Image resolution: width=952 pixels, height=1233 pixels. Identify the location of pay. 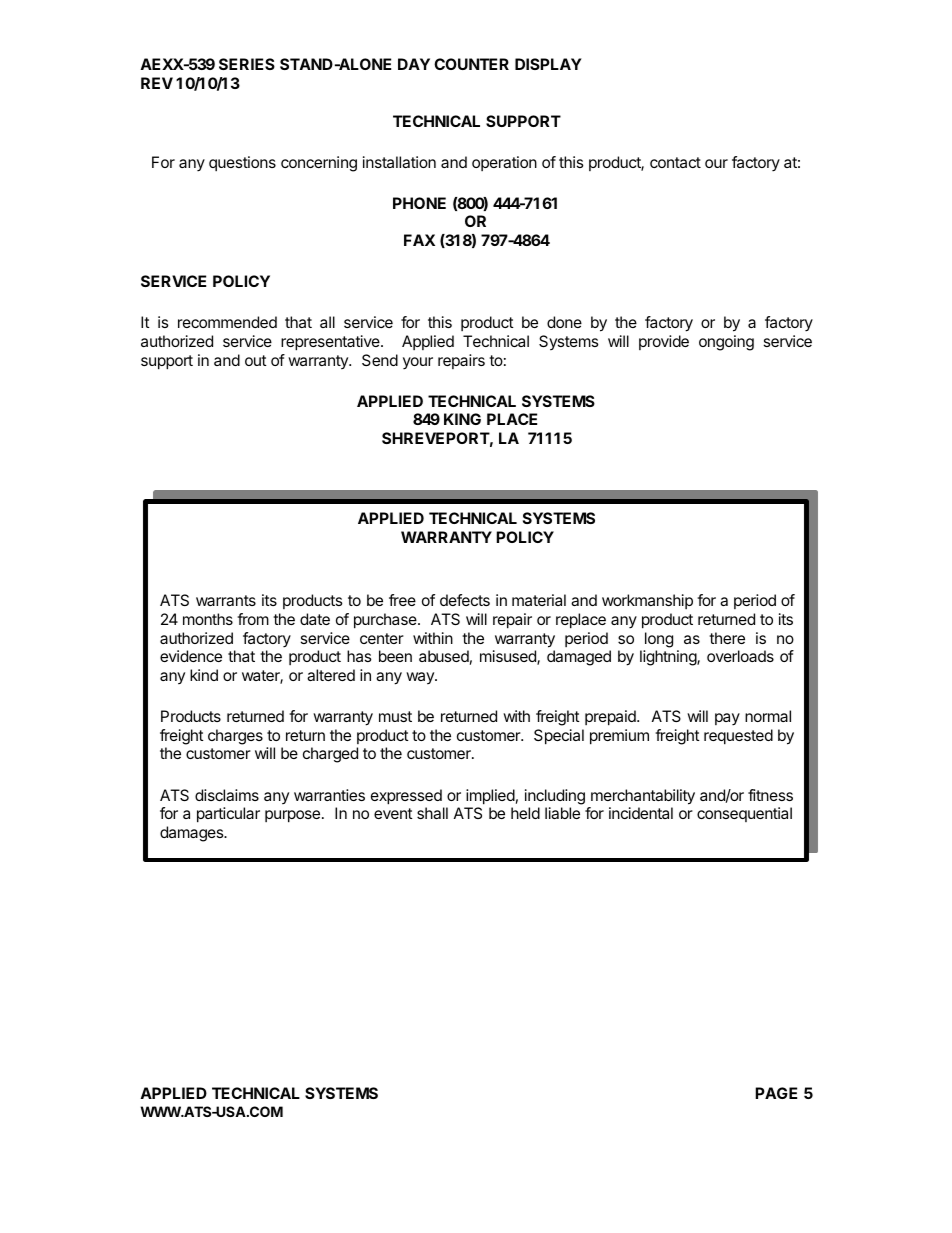
(727, 719).
